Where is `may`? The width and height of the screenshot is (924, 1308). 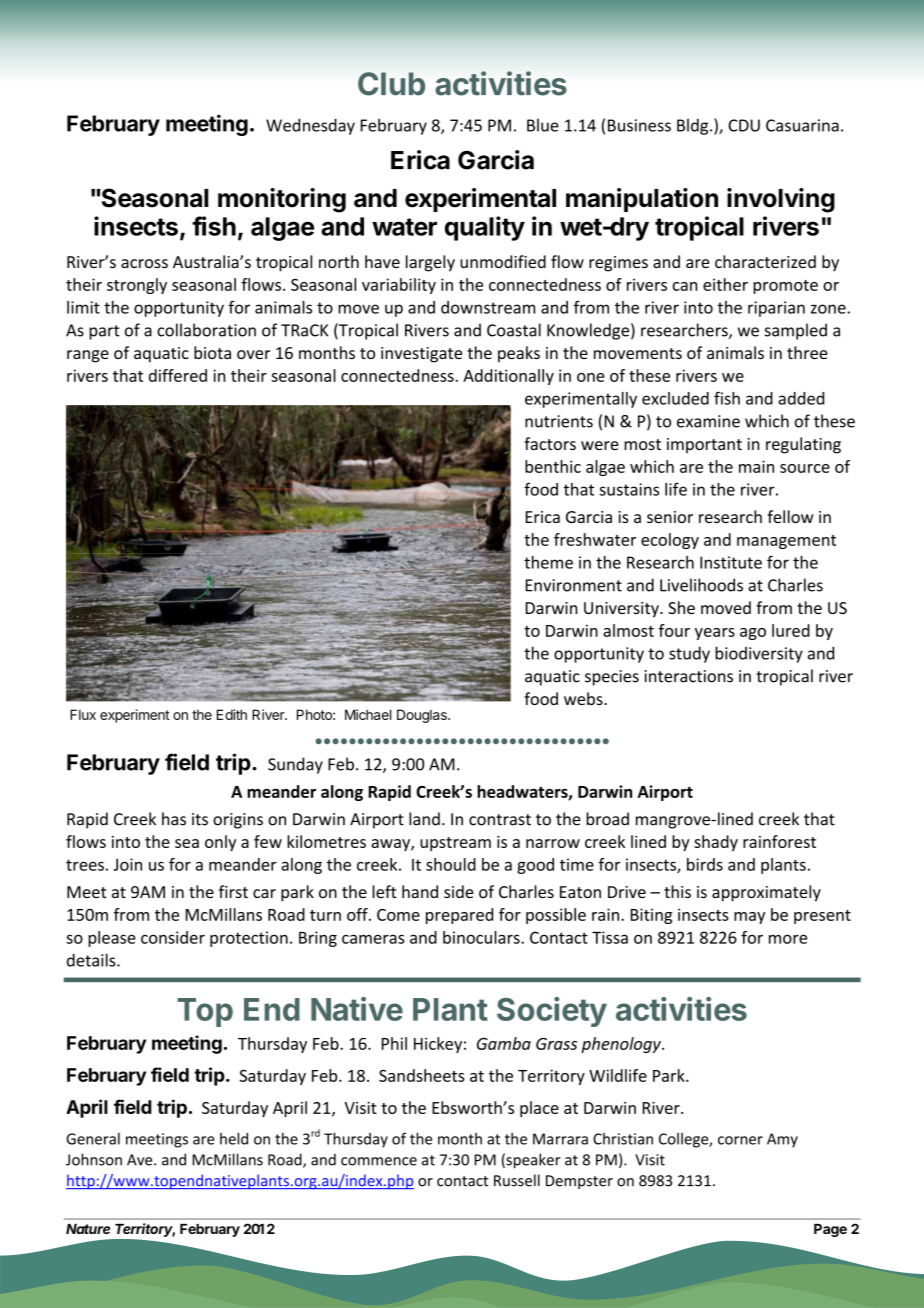 may is located at coordinates (749, 918).
